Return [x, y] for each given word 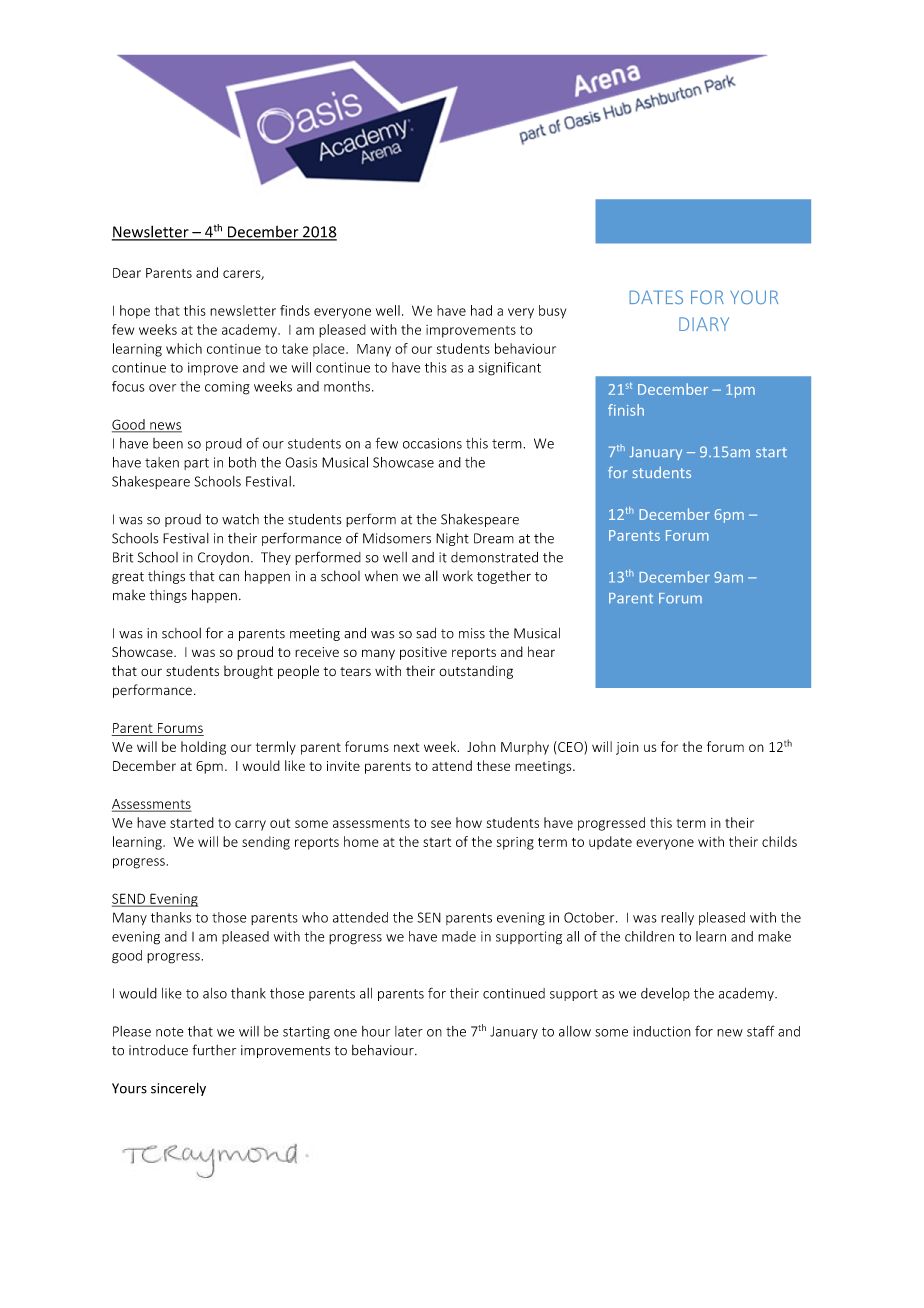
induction [662, 1031]
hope [135, 312]
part [196, 464]
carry [250, 825]
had [481, 310]
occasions [432, 443]
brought [248, 672]
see [441, 824]
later [409, 1031]
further [214, 1050]
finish [626, 410]
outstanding [476, 672]
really [677, 918]
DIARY [704, 324]
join [627, 748]
